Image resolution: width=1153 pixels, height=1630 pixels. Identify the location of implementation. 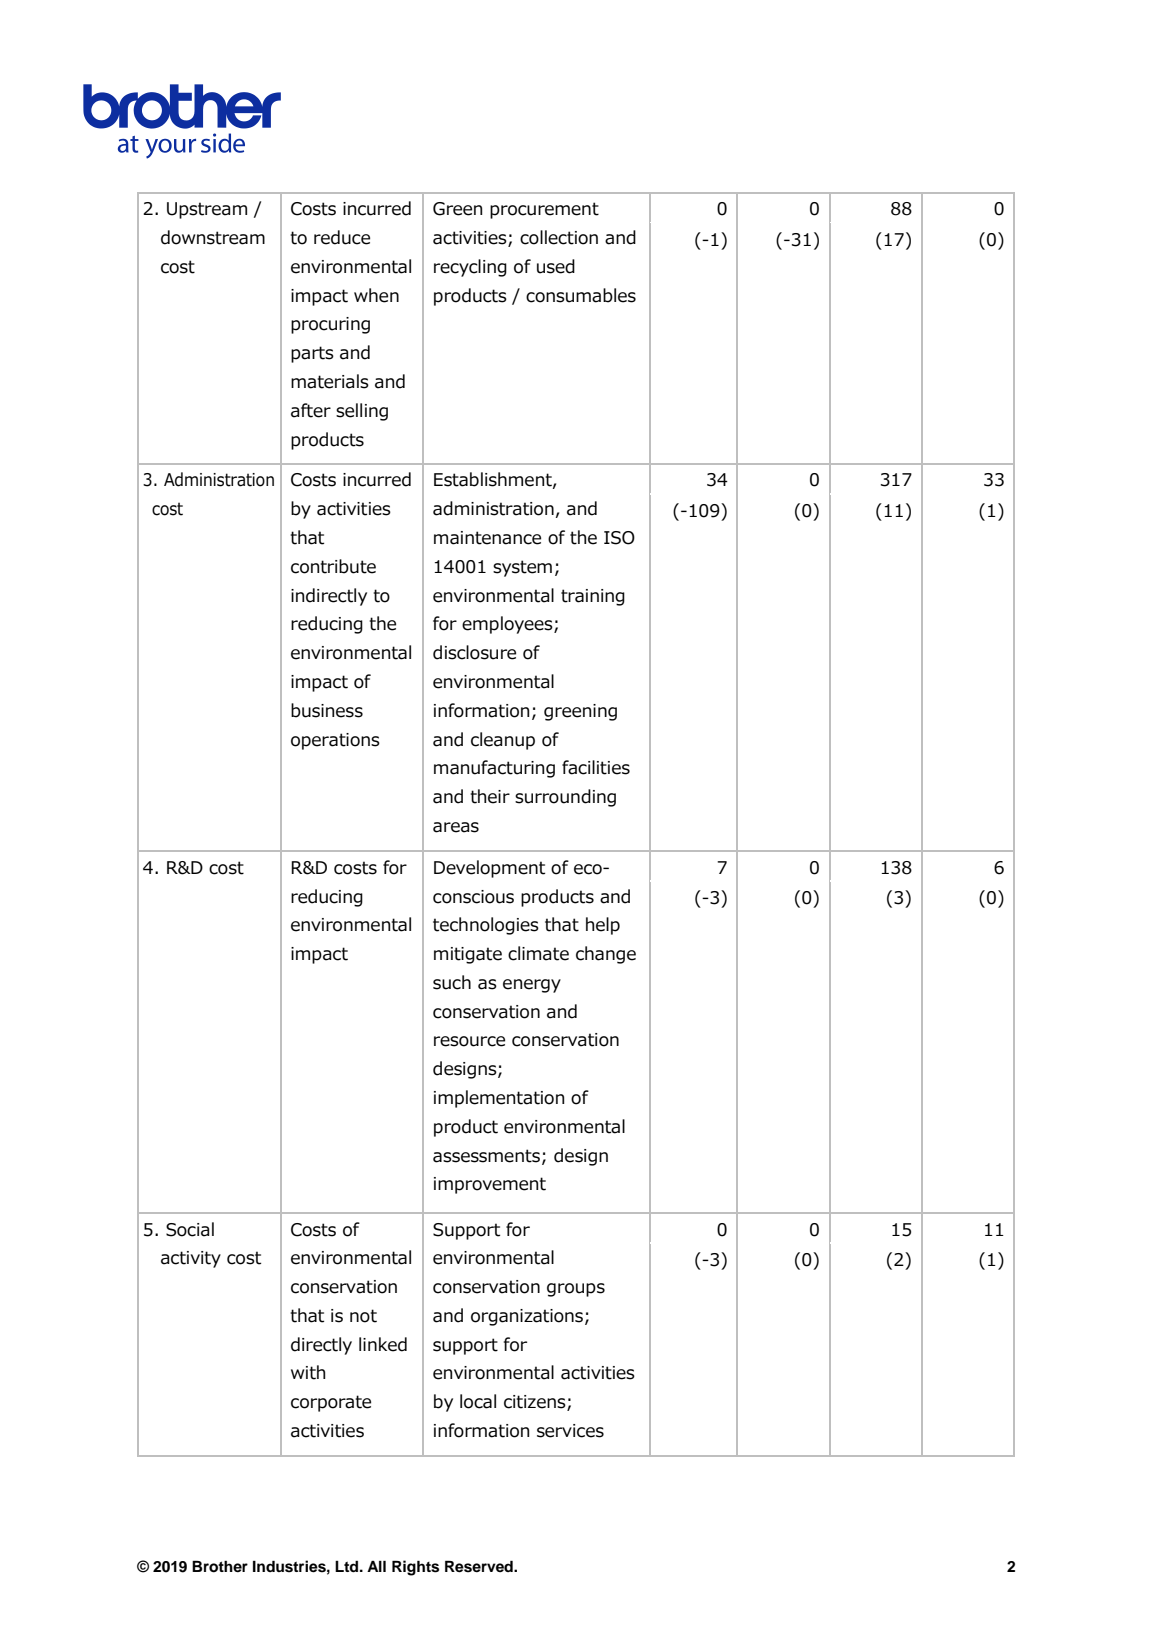
(499, 1099).
